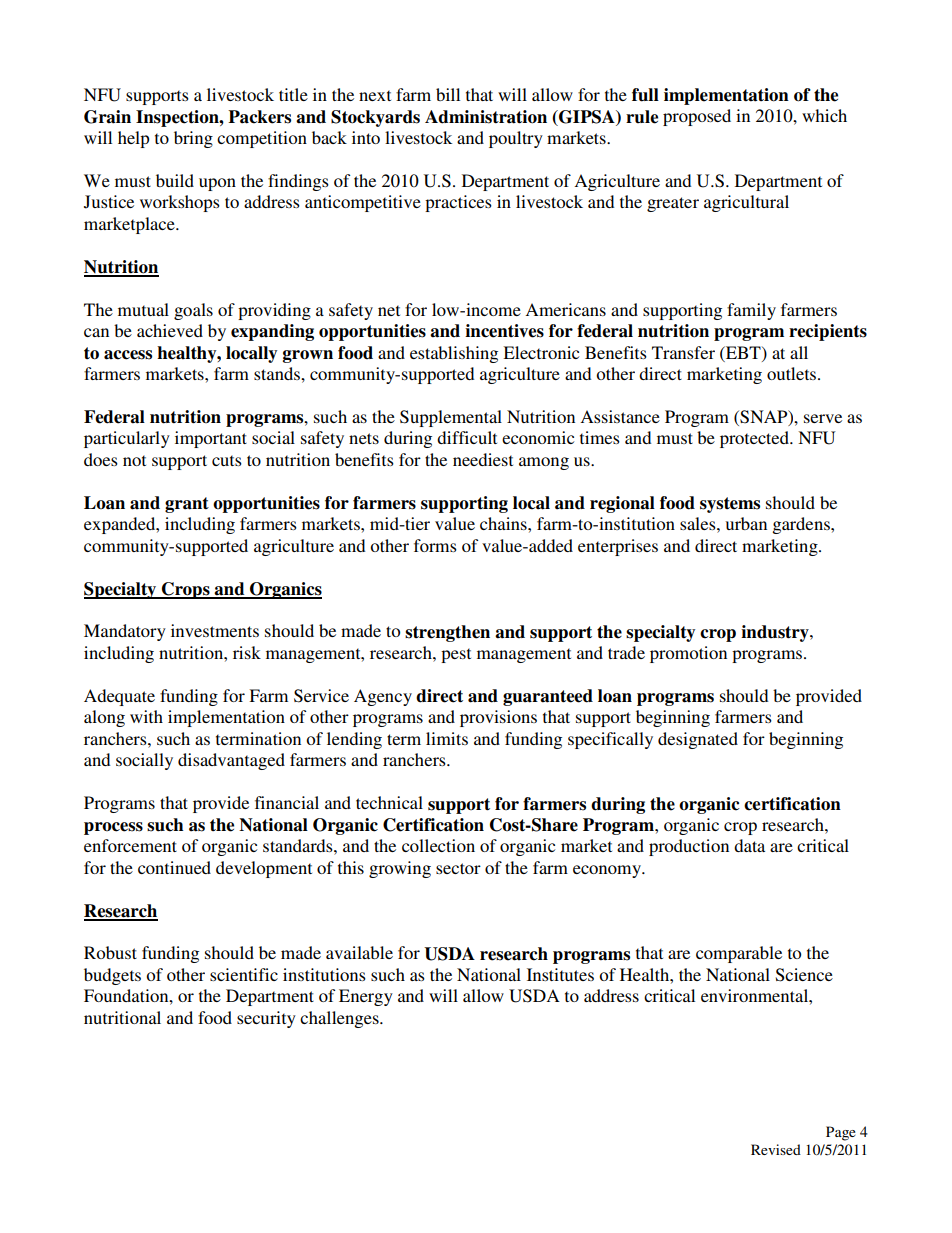  Describe the element at coordinates (193, 139) in the image. I see `bring` at that location.
